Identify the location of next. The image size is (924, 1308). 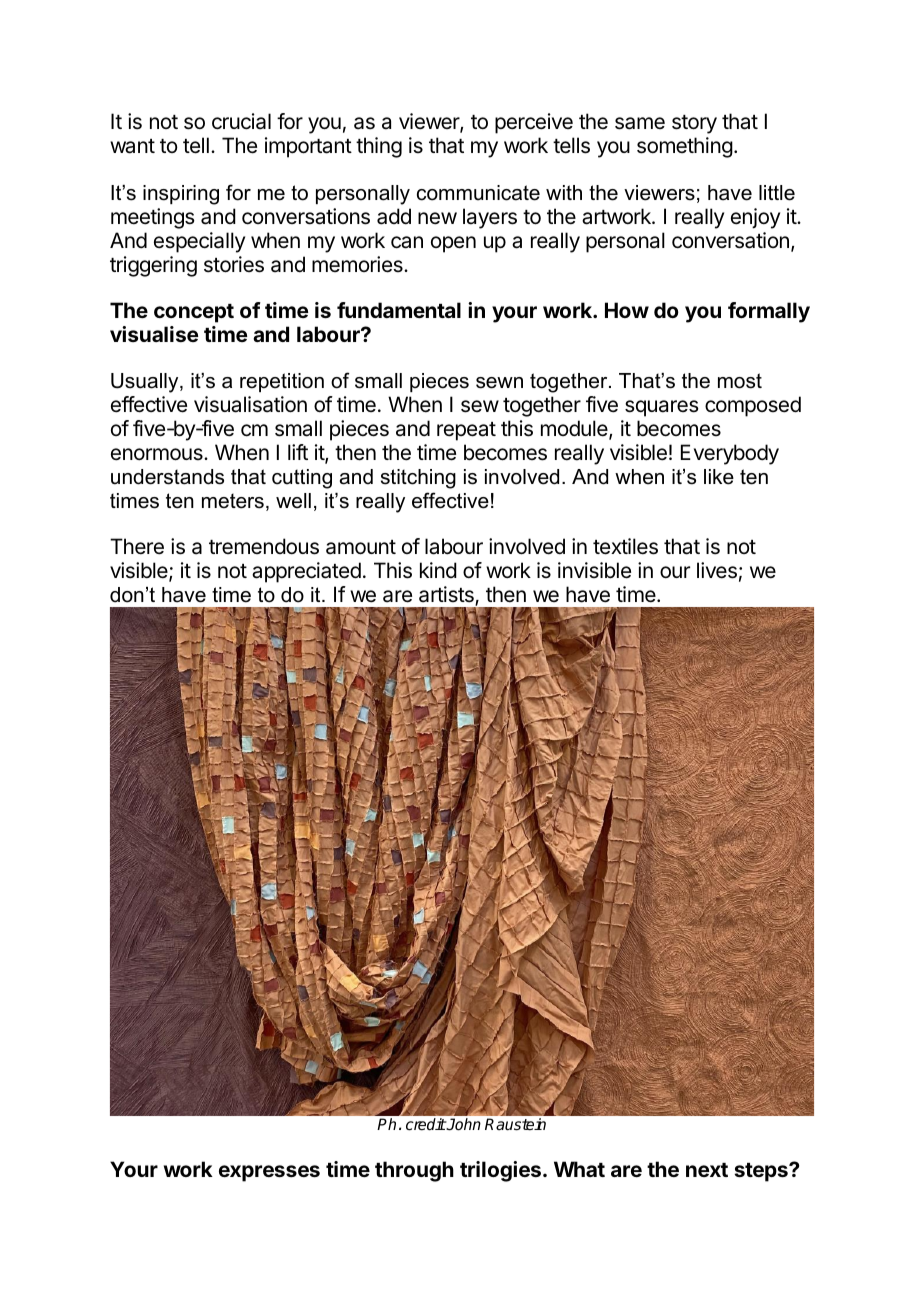
(707, 1170).
